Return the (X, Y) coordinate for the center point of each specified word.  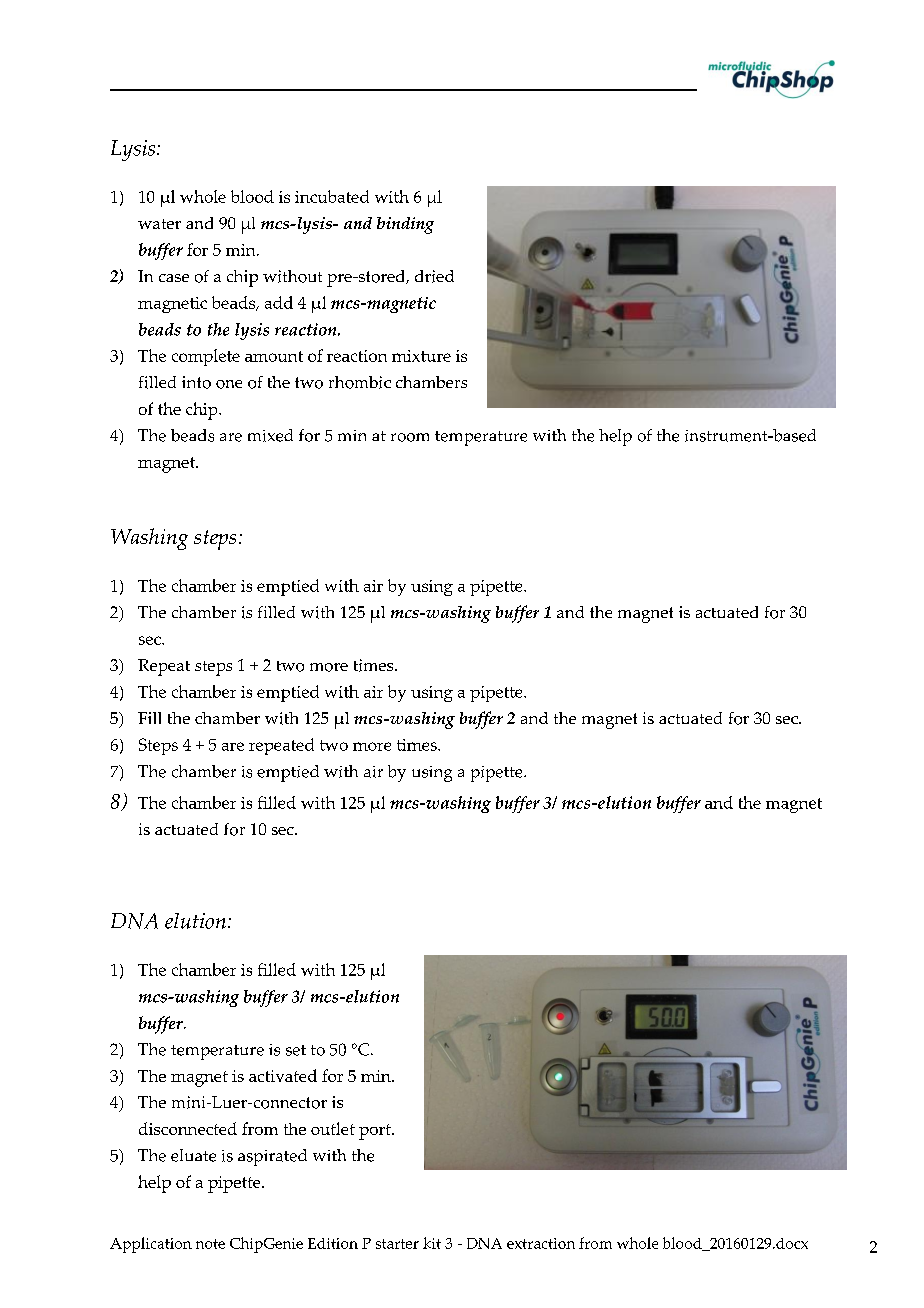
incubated (332, 196)
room (410, 437)
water (159, 224)
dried (434, 276)
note (210, 1244)
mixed (270, 435)
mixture (421, 356)
